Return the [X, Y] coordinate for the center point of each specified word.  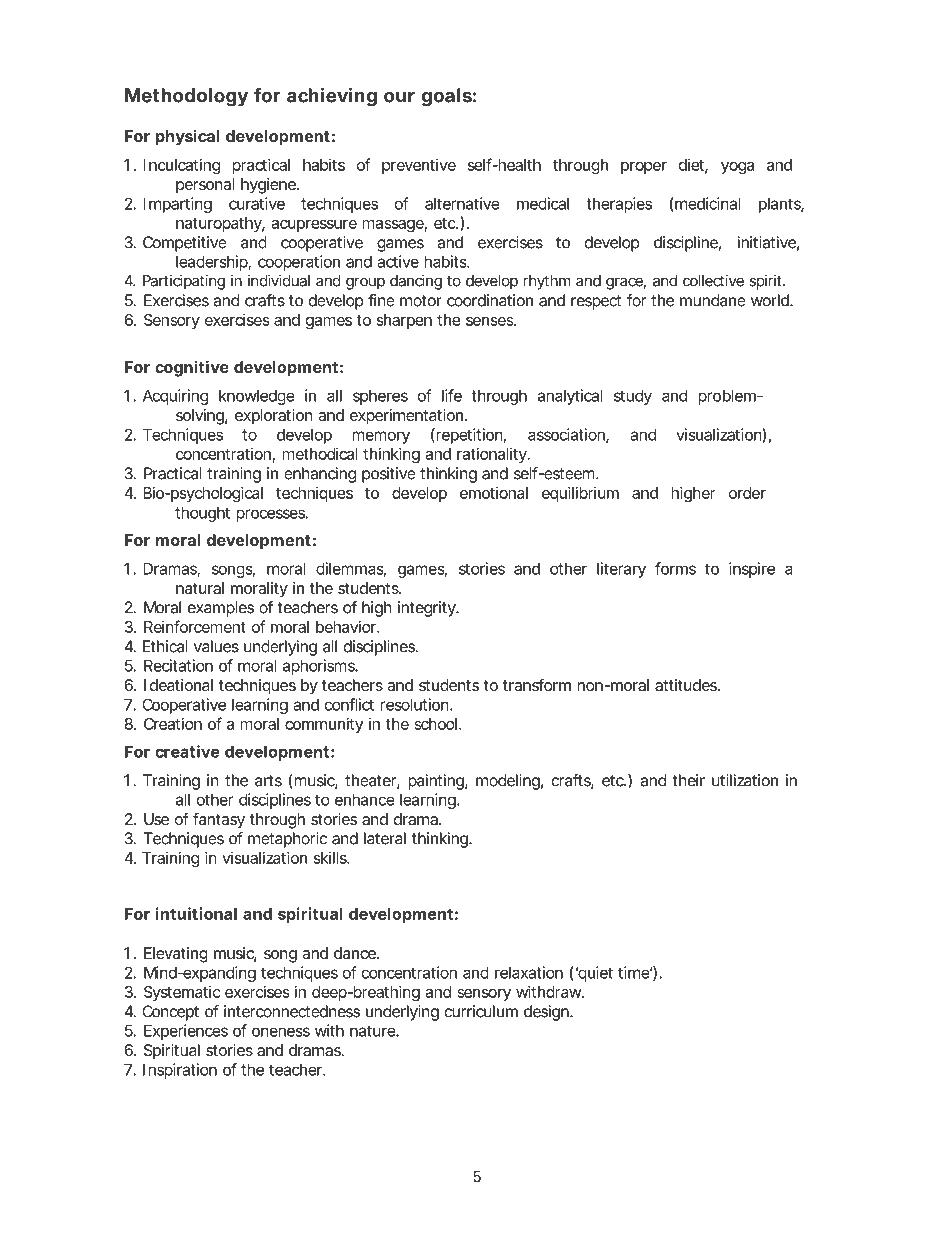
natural [200, 588]
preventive [419, 166]
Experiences [186, 1032]
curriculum [481, 1011]
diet [693, 166]
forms [675, 568]
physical [187, 137]
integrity [428, 609]
